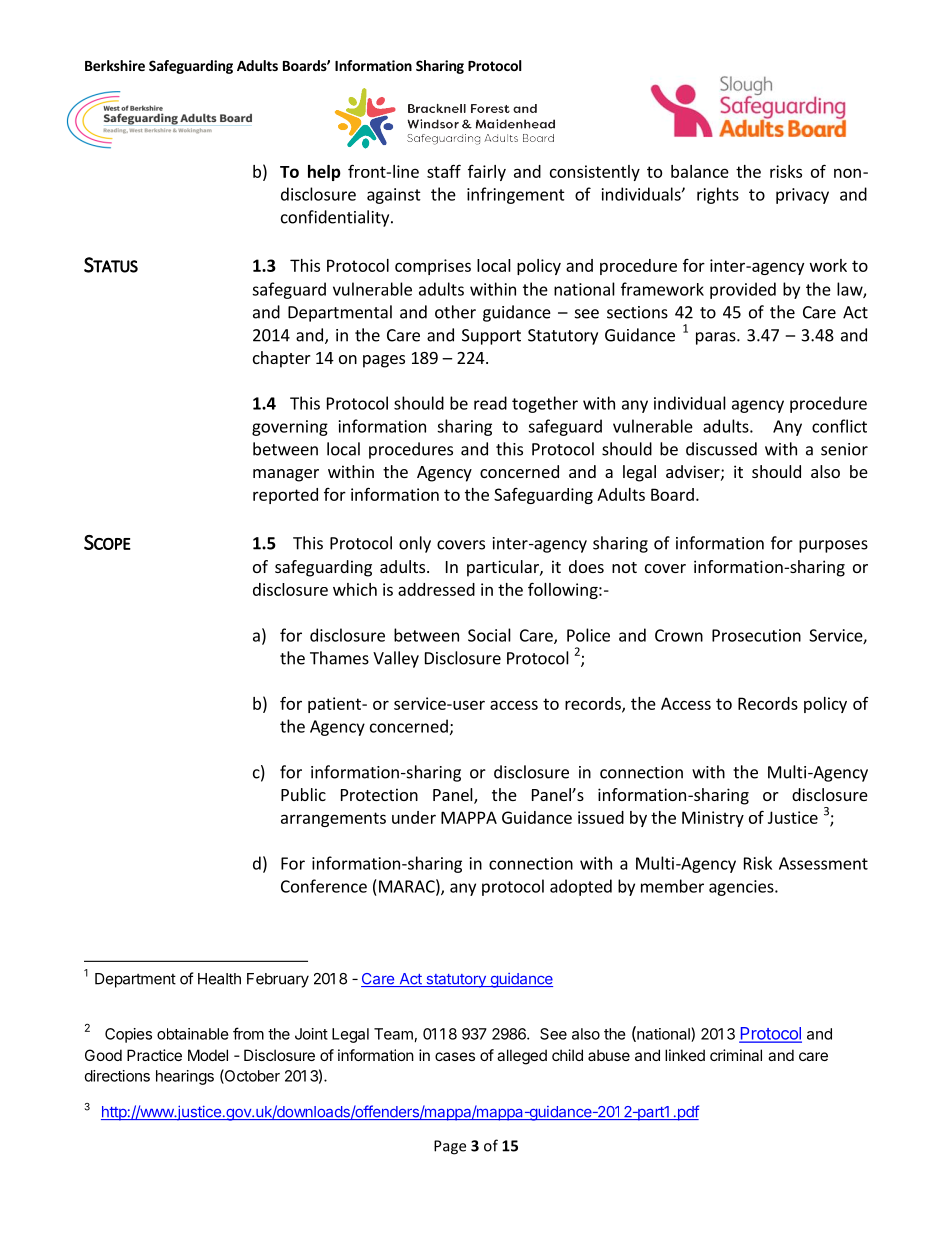 This screenshot has width=952, height=1233. What do you see at coordinates (487, 173) in the screenshot?
I see `fairly` at bounding box center [487, 173].
